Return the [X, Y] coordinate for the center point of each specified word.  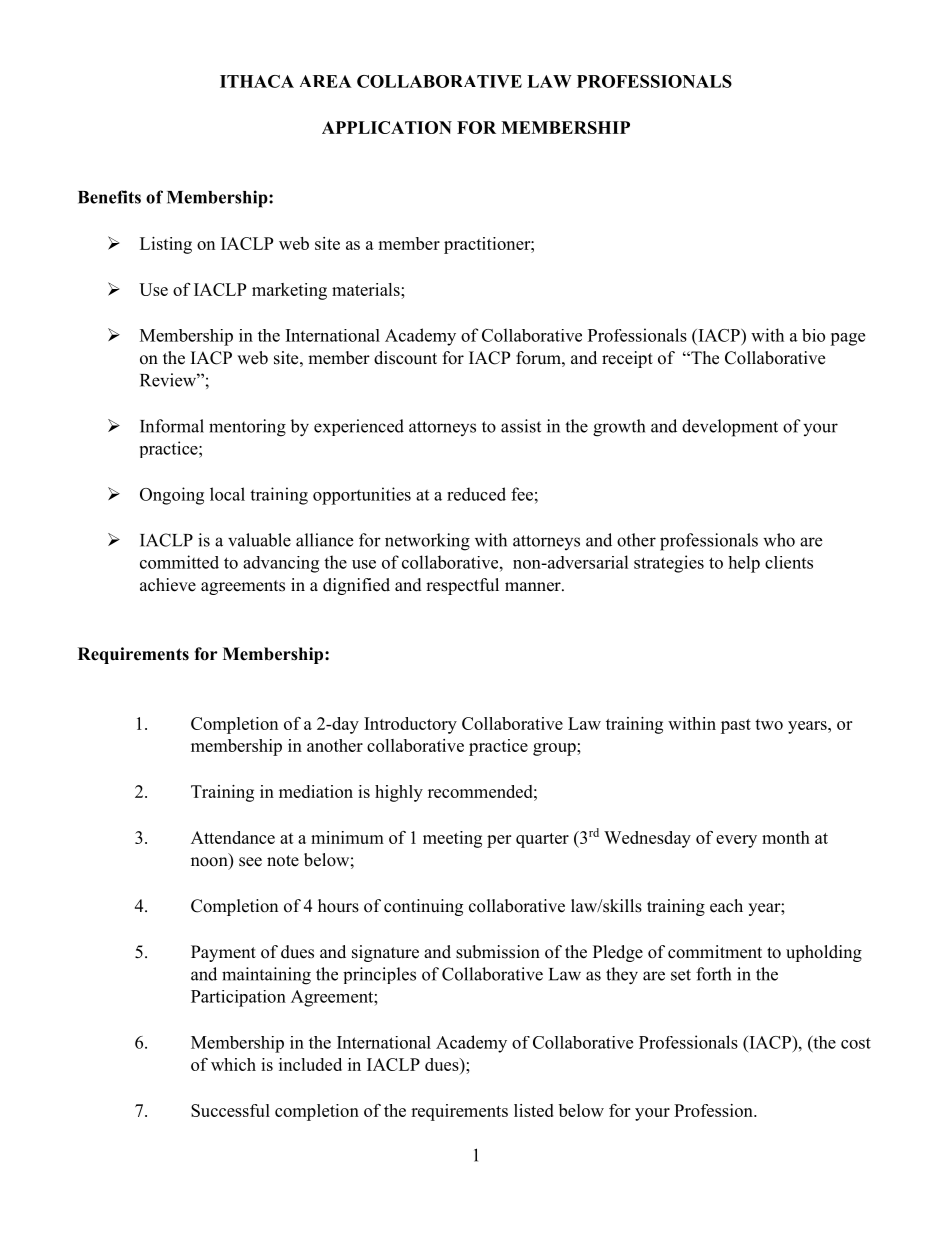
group [555, 749]
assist [521, 426]
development [730, 428]
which [233, 1064]
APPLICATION [387, 127]
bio [813, 335]
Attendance [233, 837]
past [736, 726]
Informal [172, 426]
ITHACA [257, 81]
